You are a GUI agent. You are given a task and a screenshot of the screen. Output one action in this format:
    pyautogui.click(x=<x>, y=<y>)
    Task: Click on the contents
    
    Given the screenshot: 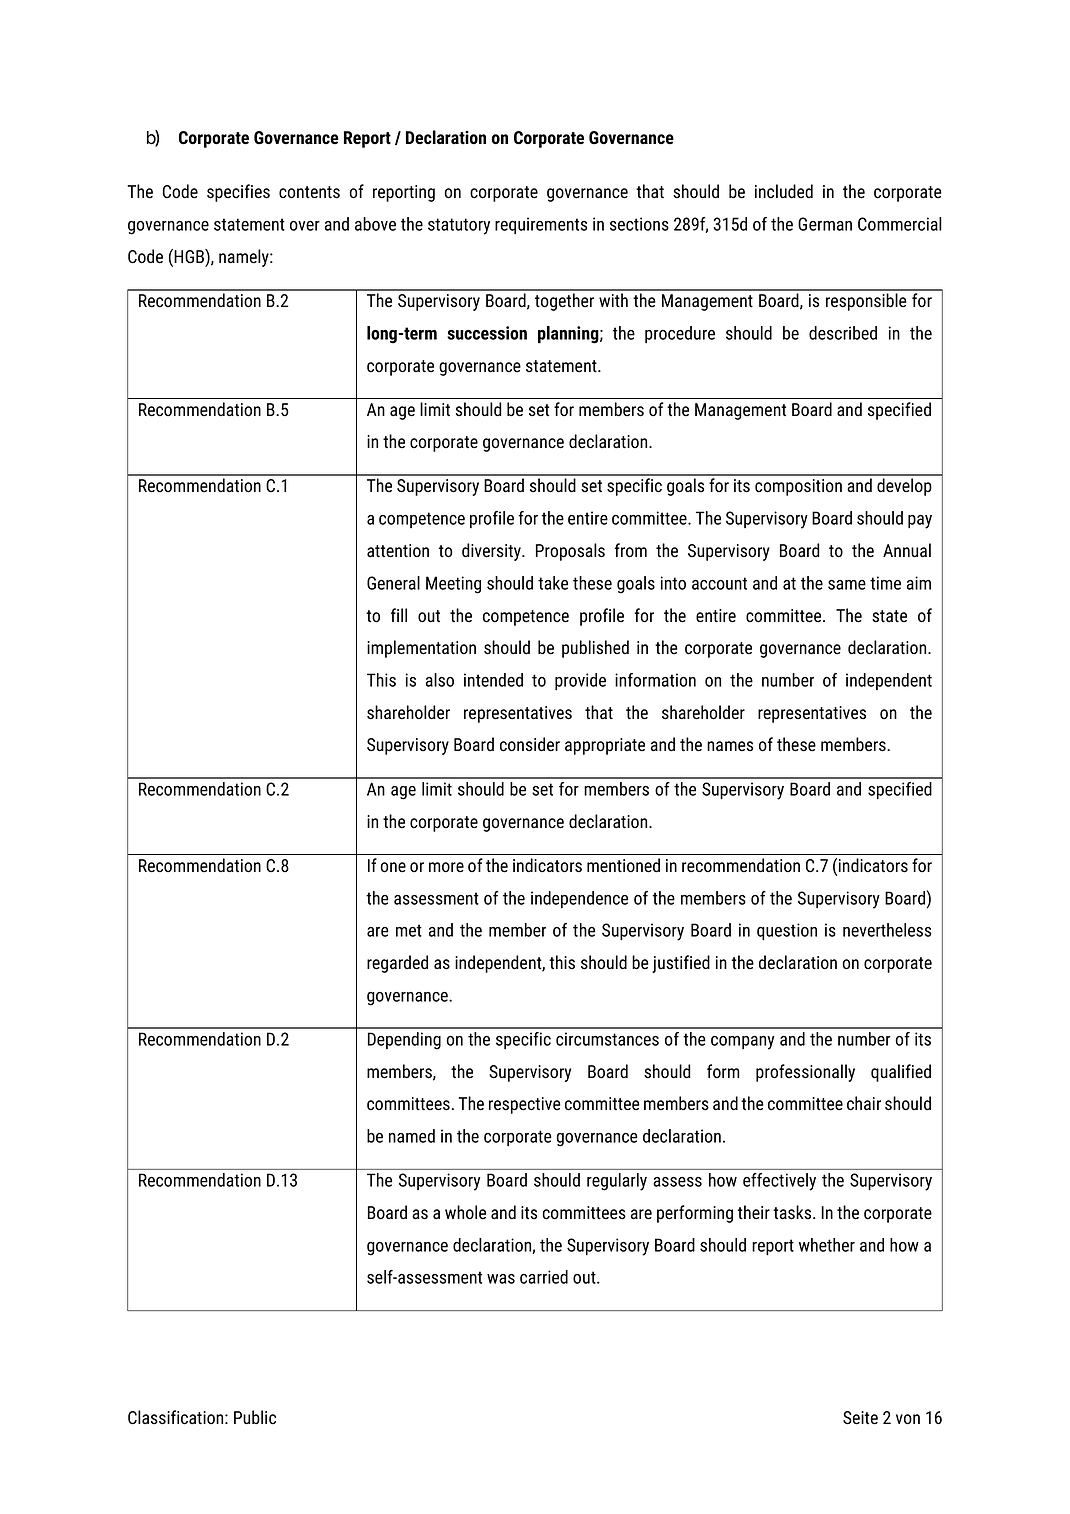 What is the action you would take?
    pyautogui.click(x=309, y=192)
